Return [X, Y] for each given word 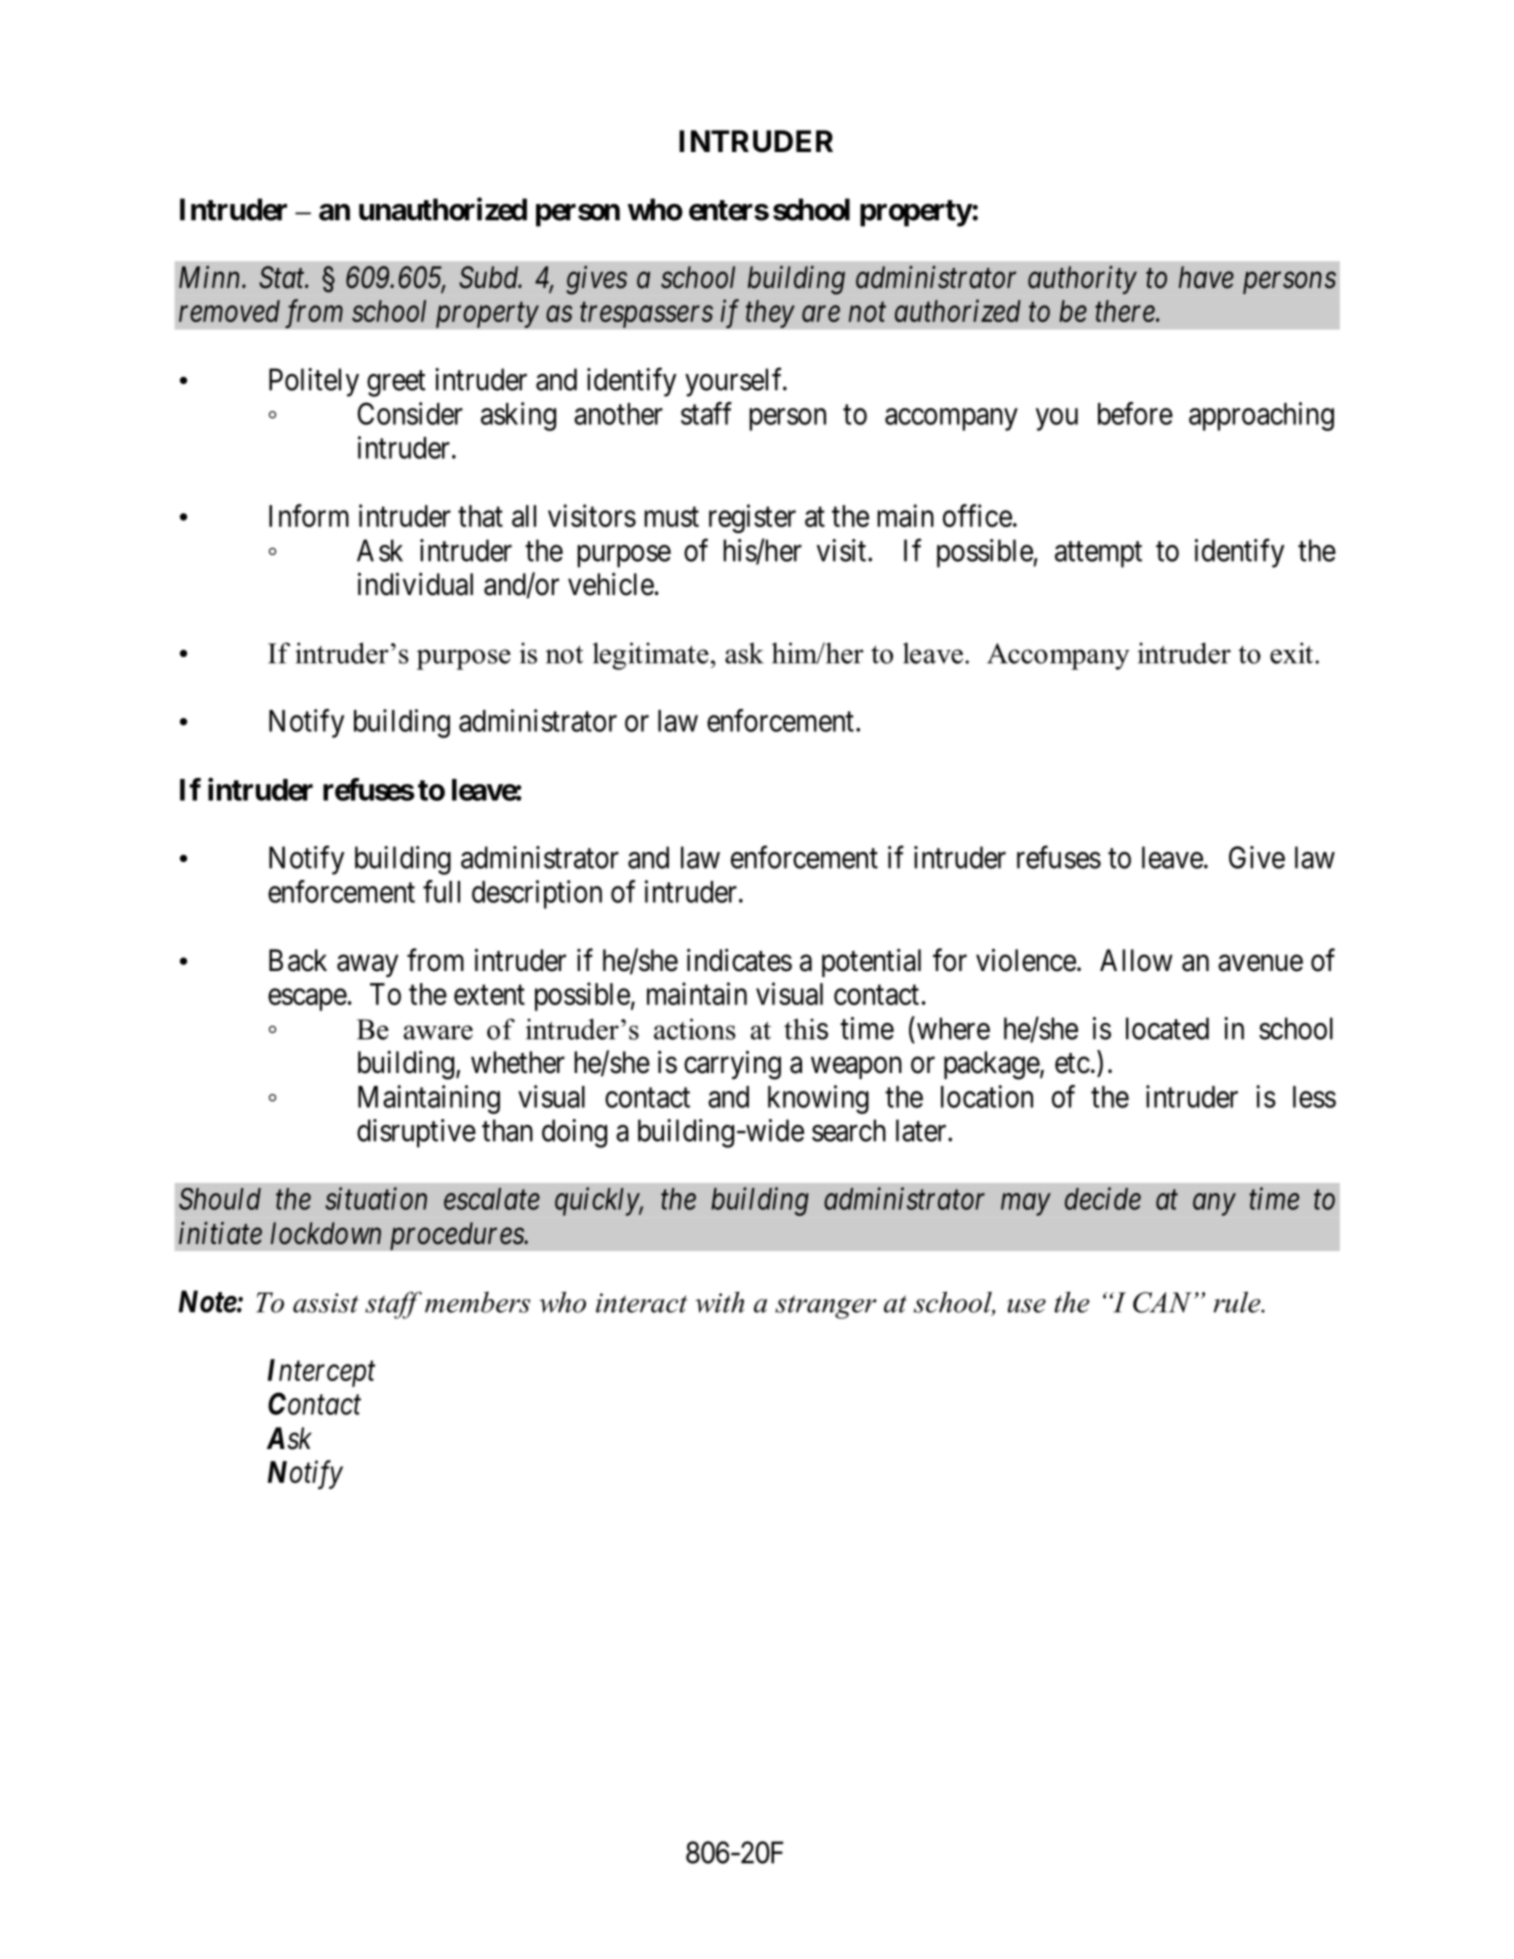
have [1206, 277]
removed [229, 311]
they [770, 314]
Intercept [321, 1373]
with [719, 1302]
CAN [1162, 1302]
